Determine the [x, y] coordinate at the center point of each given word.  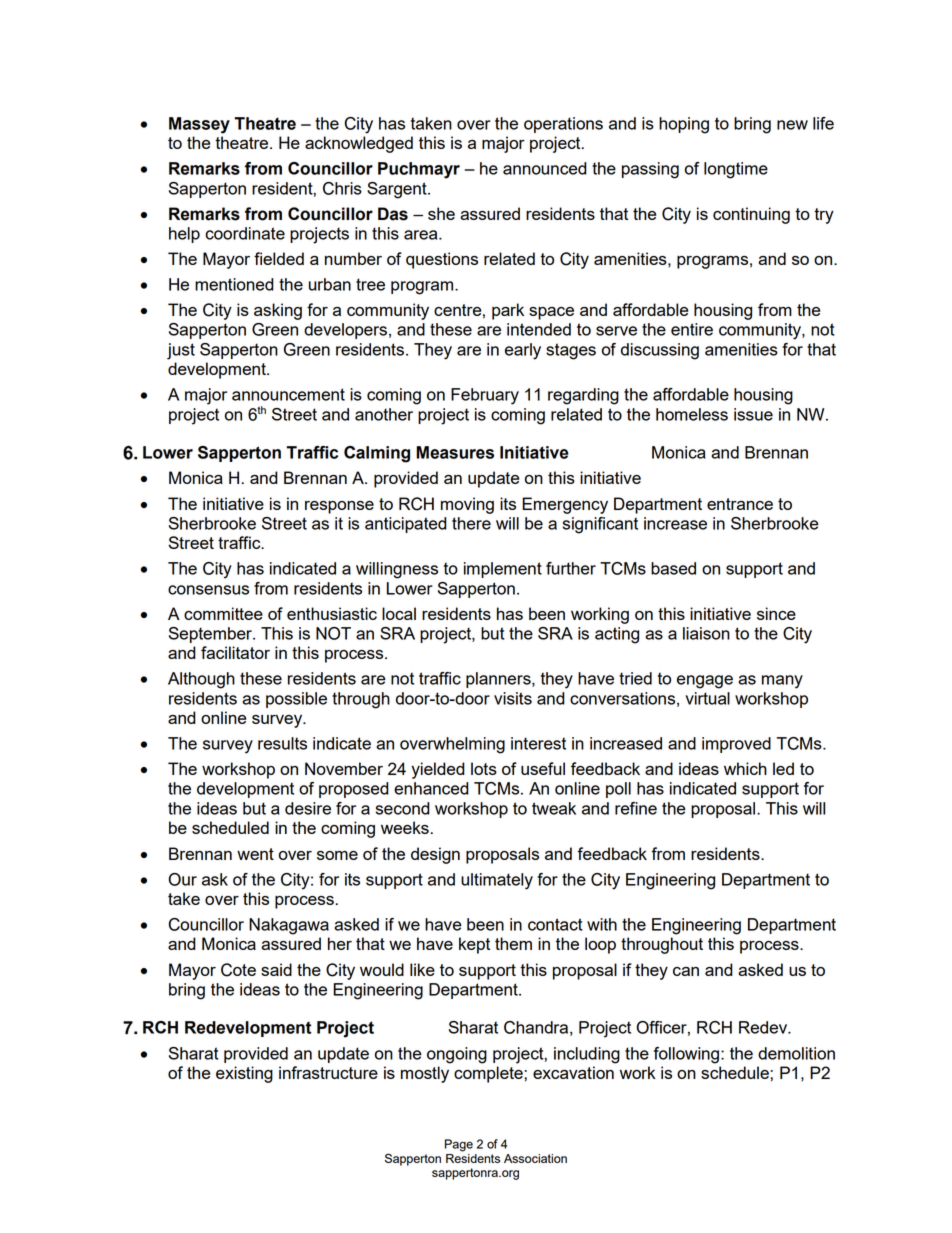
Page [459, 1145]
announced [545, 168]
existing [244, 1074]
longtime [736, 170]
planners [499, 680]
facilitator [235, 652]
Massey [199, 125]
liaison [706, 633]
